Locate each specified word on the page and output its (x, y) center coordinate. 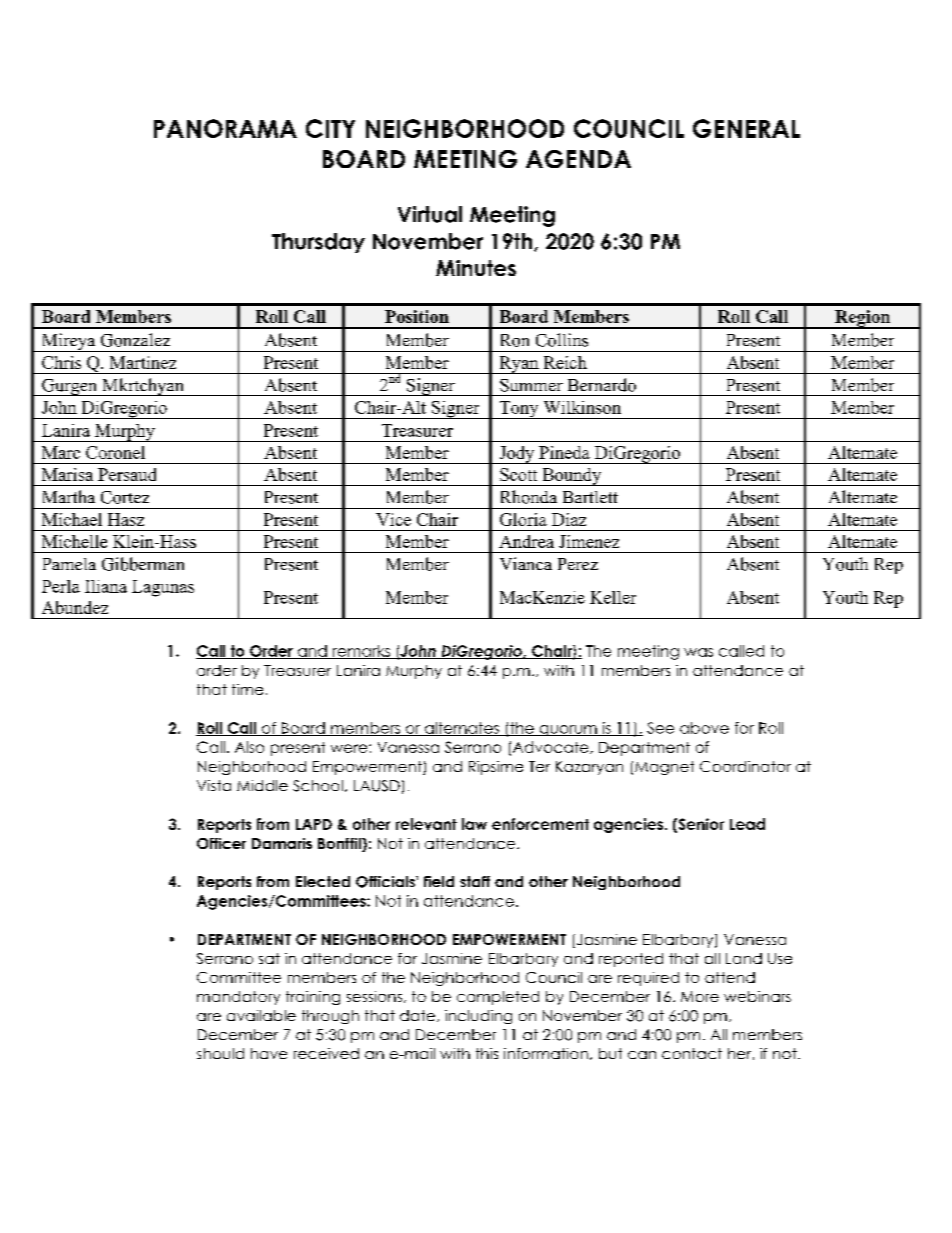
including (478, 1017)
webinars (757, 996)
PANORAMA (225, 128)
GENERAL (746, 128)
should (220, 1053)
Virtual (430, 214)
